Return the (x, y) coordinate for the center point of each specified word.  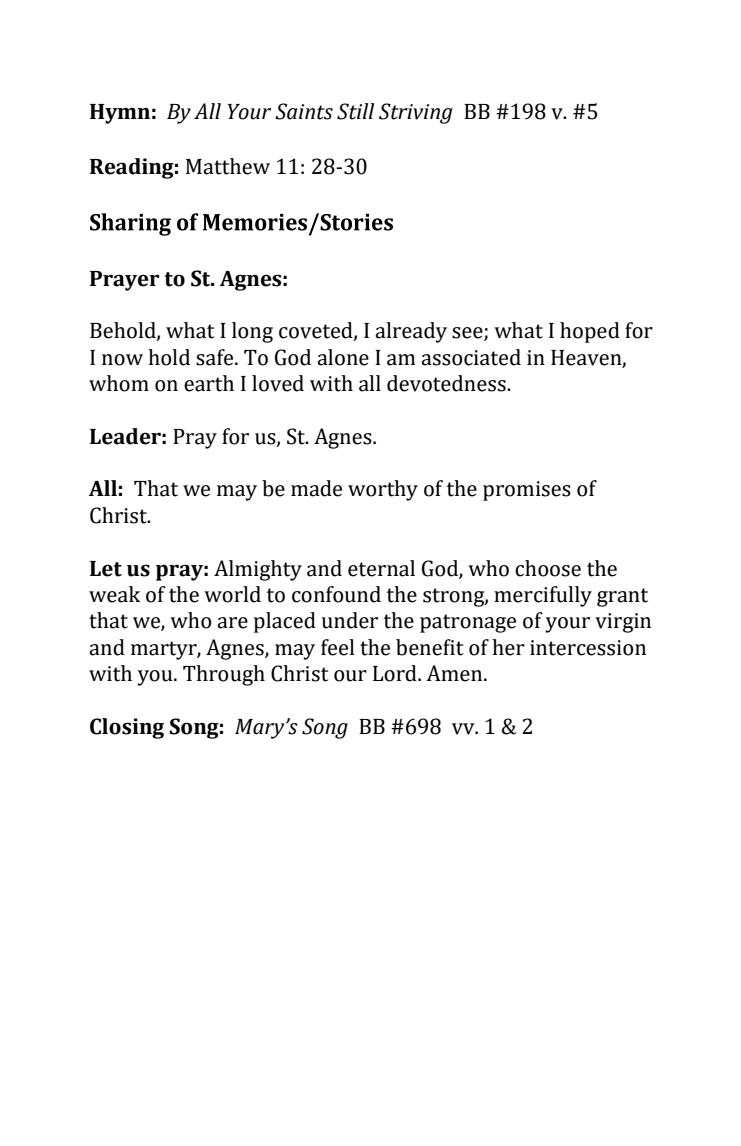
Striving (416, 113)
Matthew (228, 166)
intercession (588, 648)
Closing (127, 728)
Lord (396, 673)
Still (355, 111)
